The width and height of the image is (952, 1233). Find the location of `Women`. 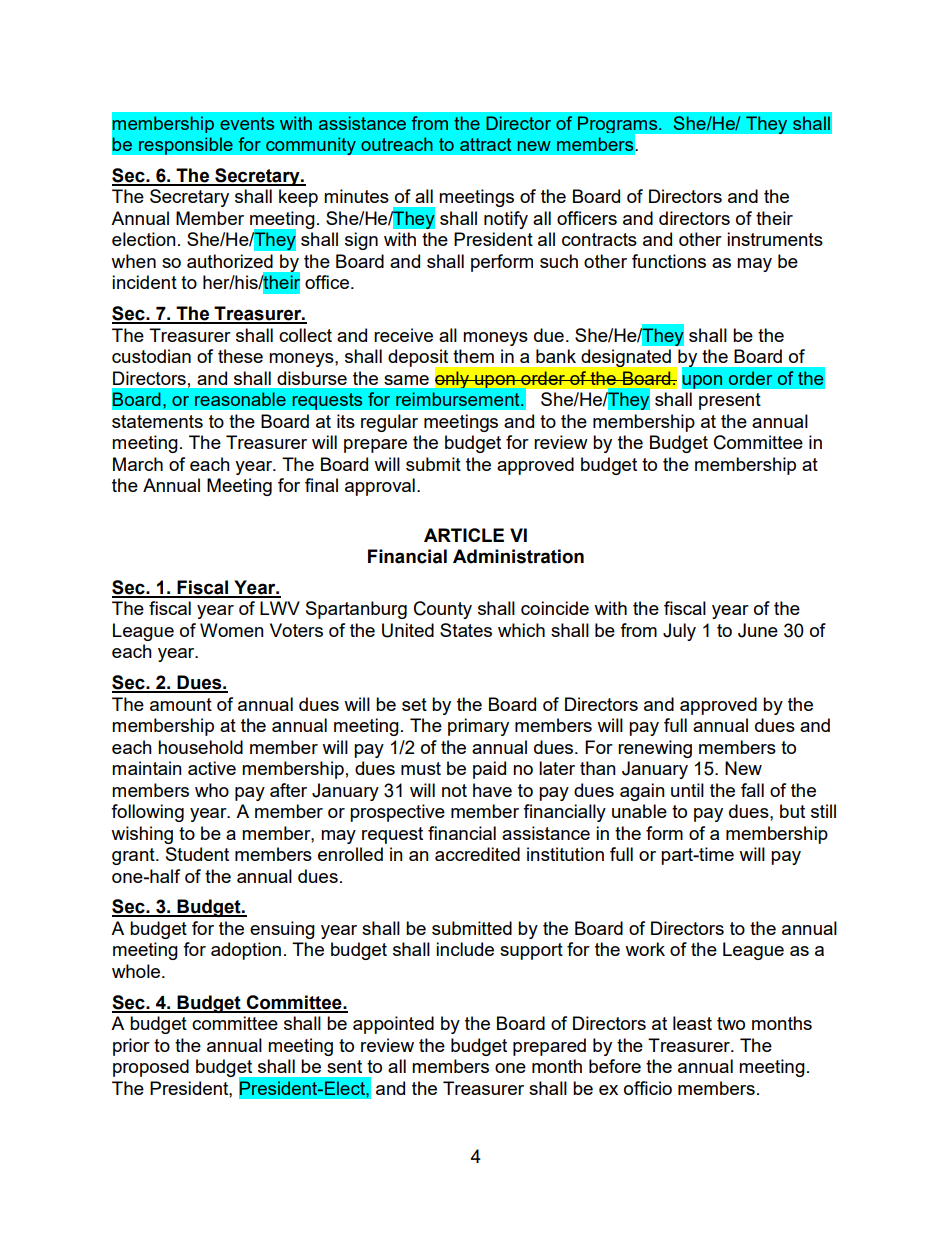

Women is located at coordinates (232, 630).
